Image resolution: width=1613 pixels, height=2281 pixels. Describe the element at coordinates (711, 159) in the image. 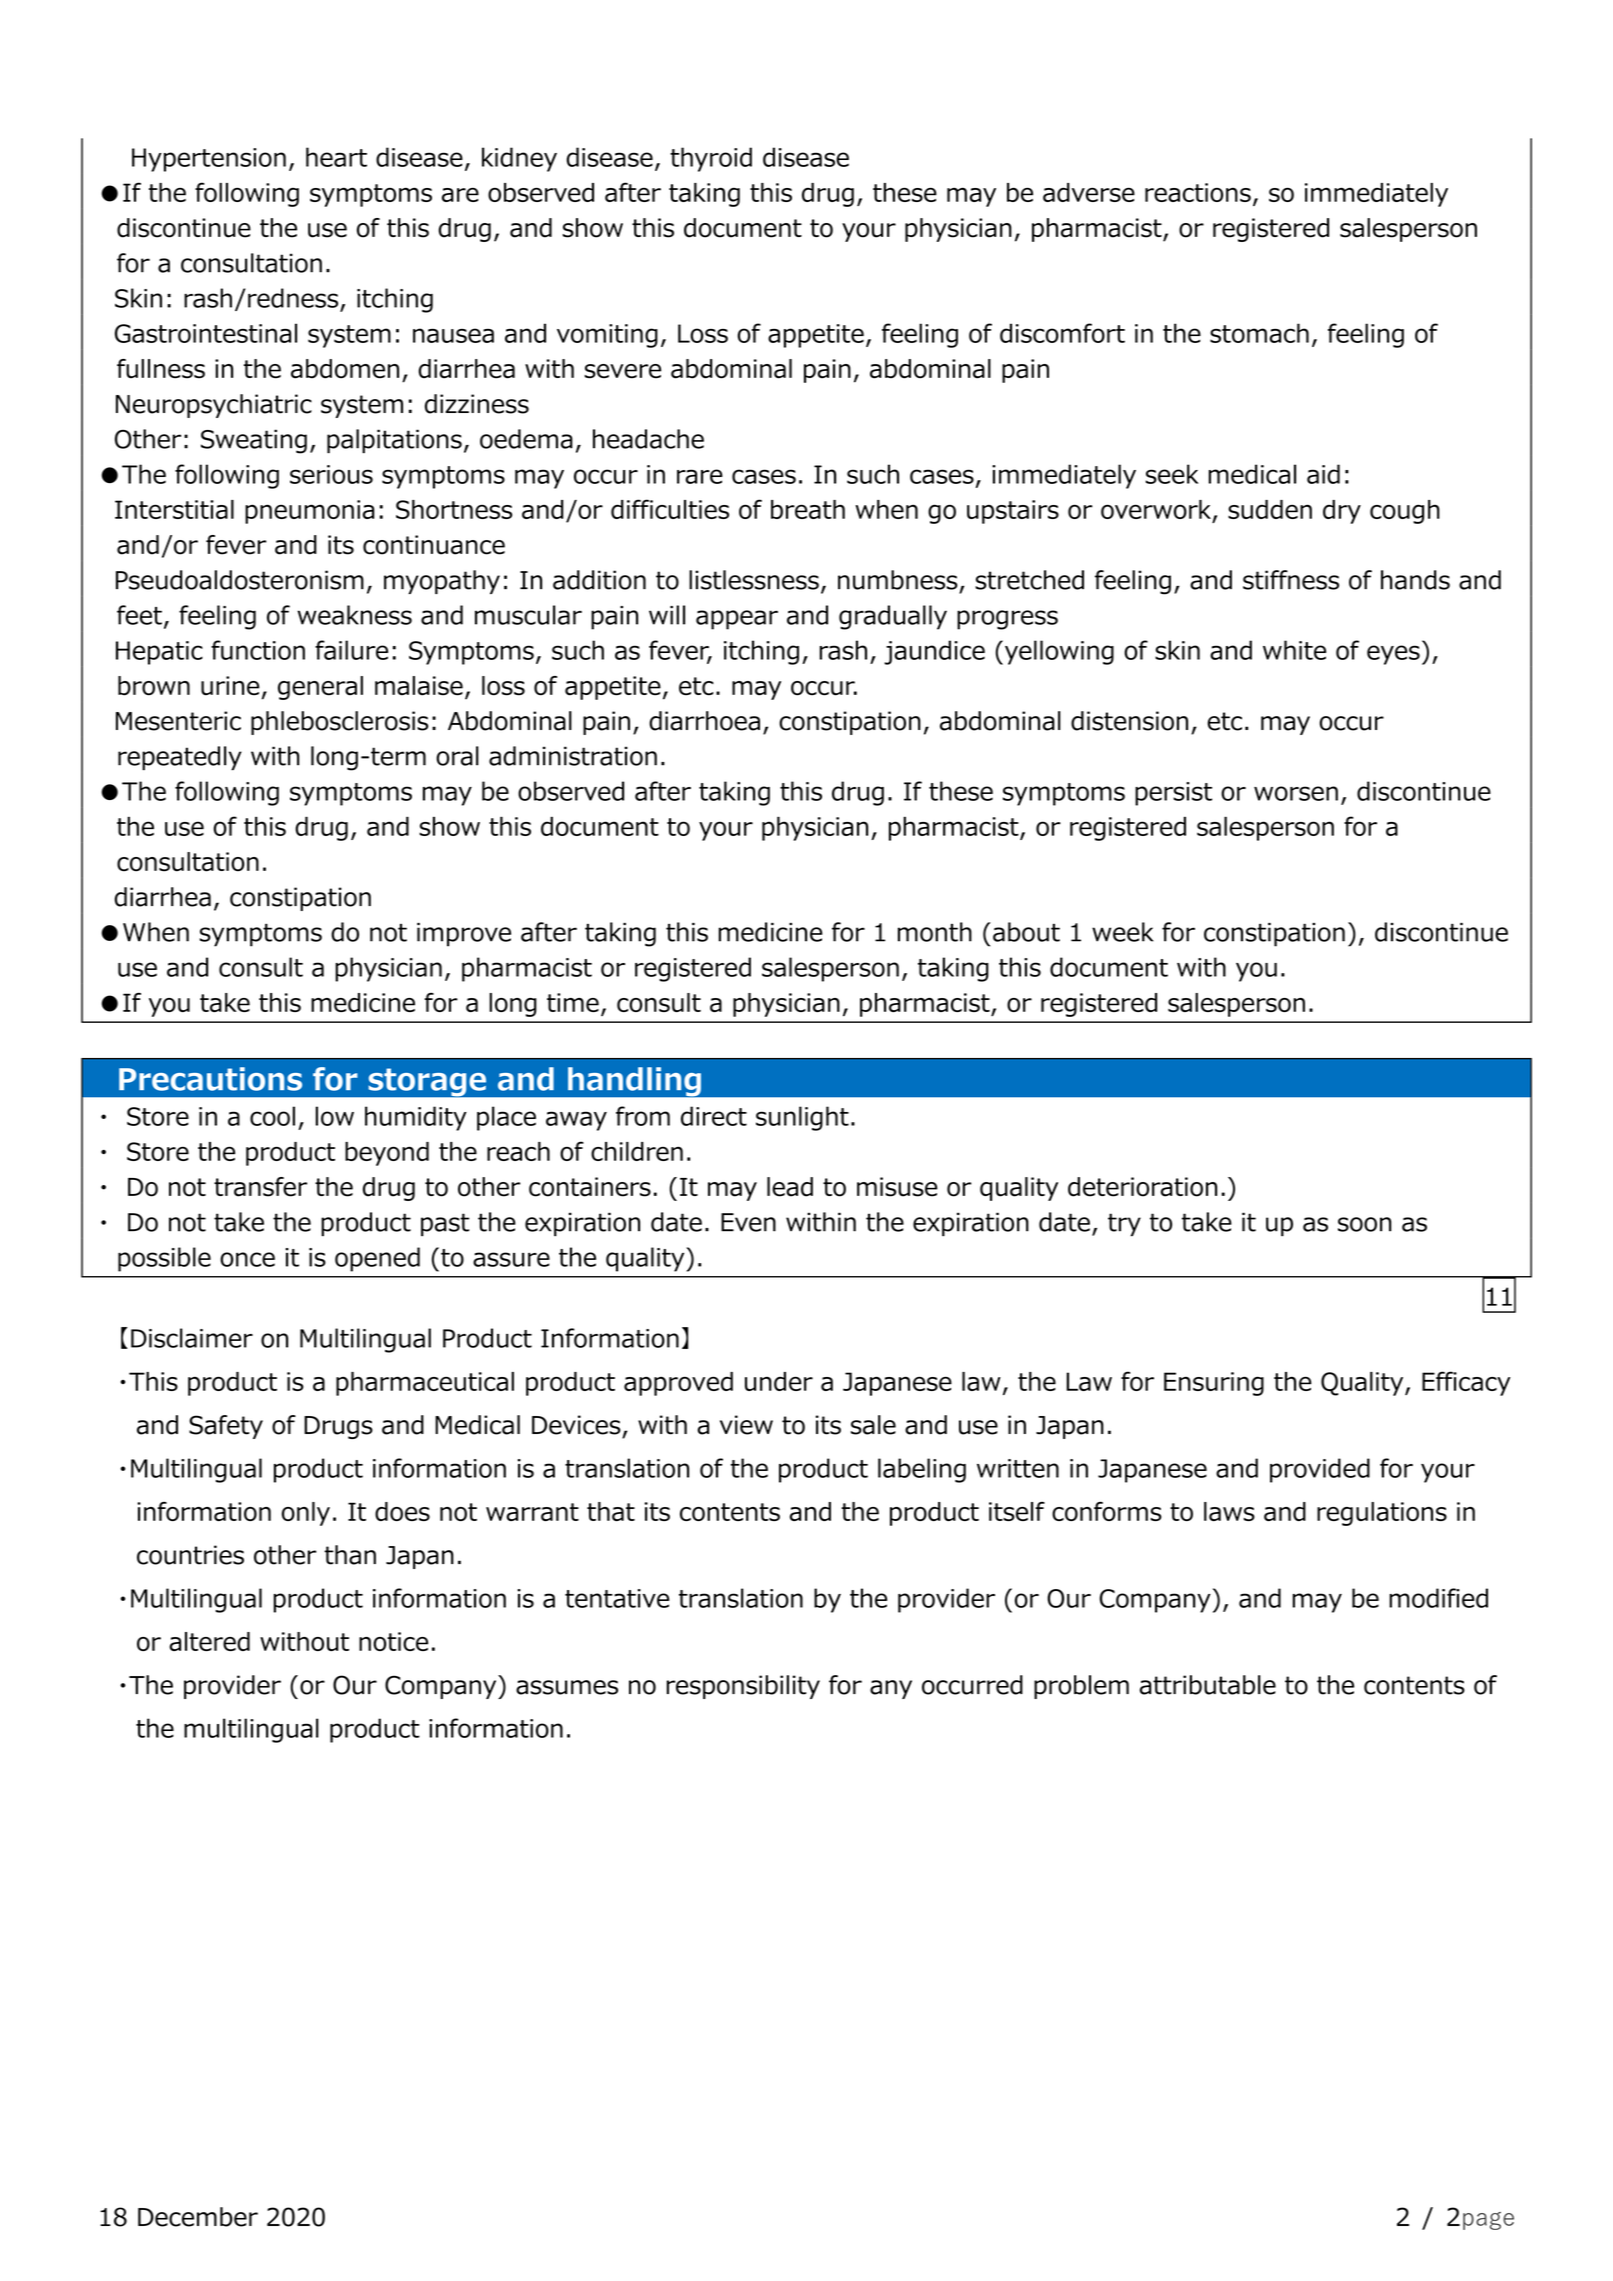

I see `thyroid` at that location.
